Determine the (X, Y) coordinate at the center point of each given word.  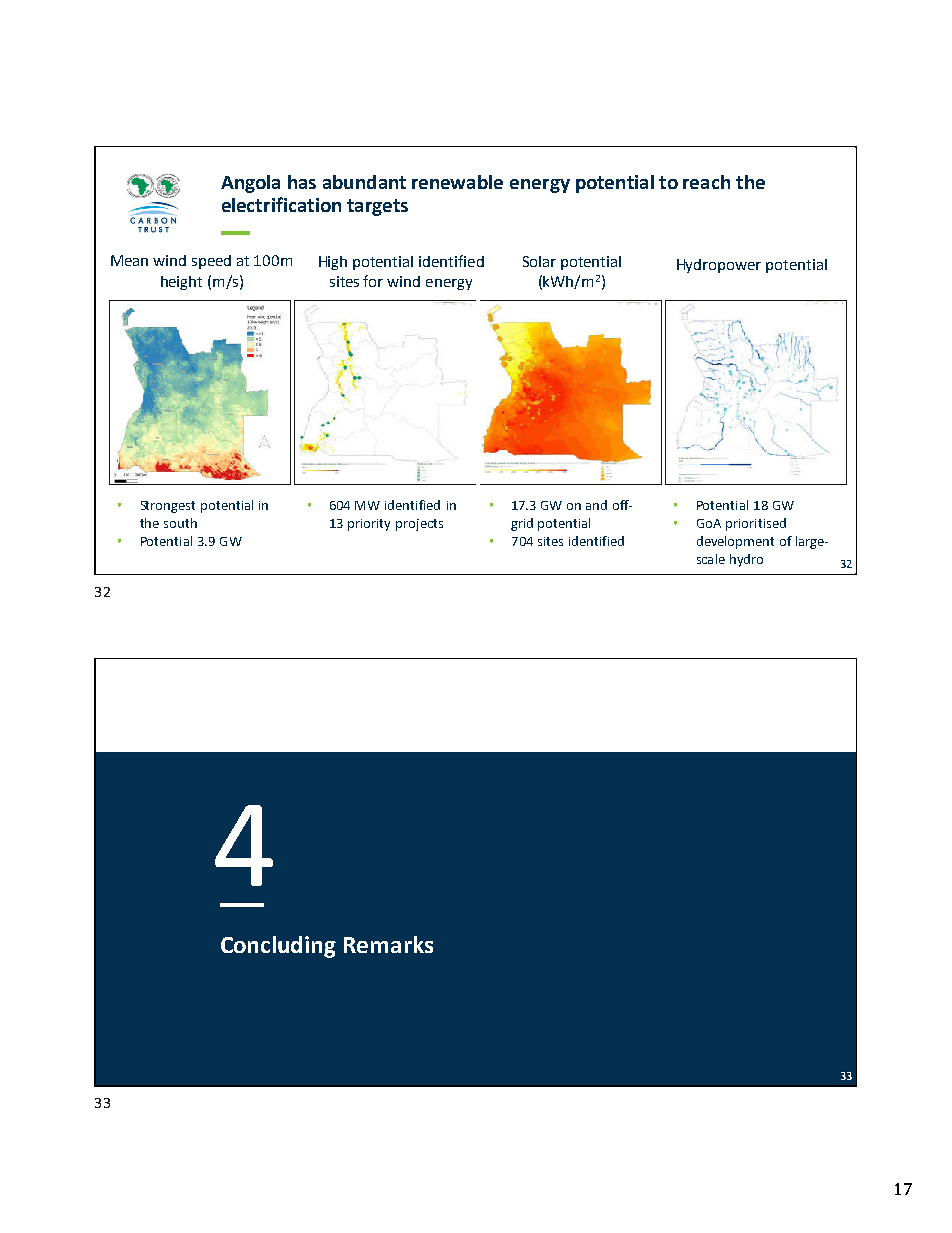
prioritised (756, 524)
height (181, 283)
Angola (250, 184)
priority (369, 525)
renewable (457, 182)
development (735, 542)
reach (706, 182)
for (373, 281)
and (596, 505)
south (180, 523)
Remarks (388, 944)
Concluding (278, 947)
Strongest (168, 507)
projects (419, 525)
